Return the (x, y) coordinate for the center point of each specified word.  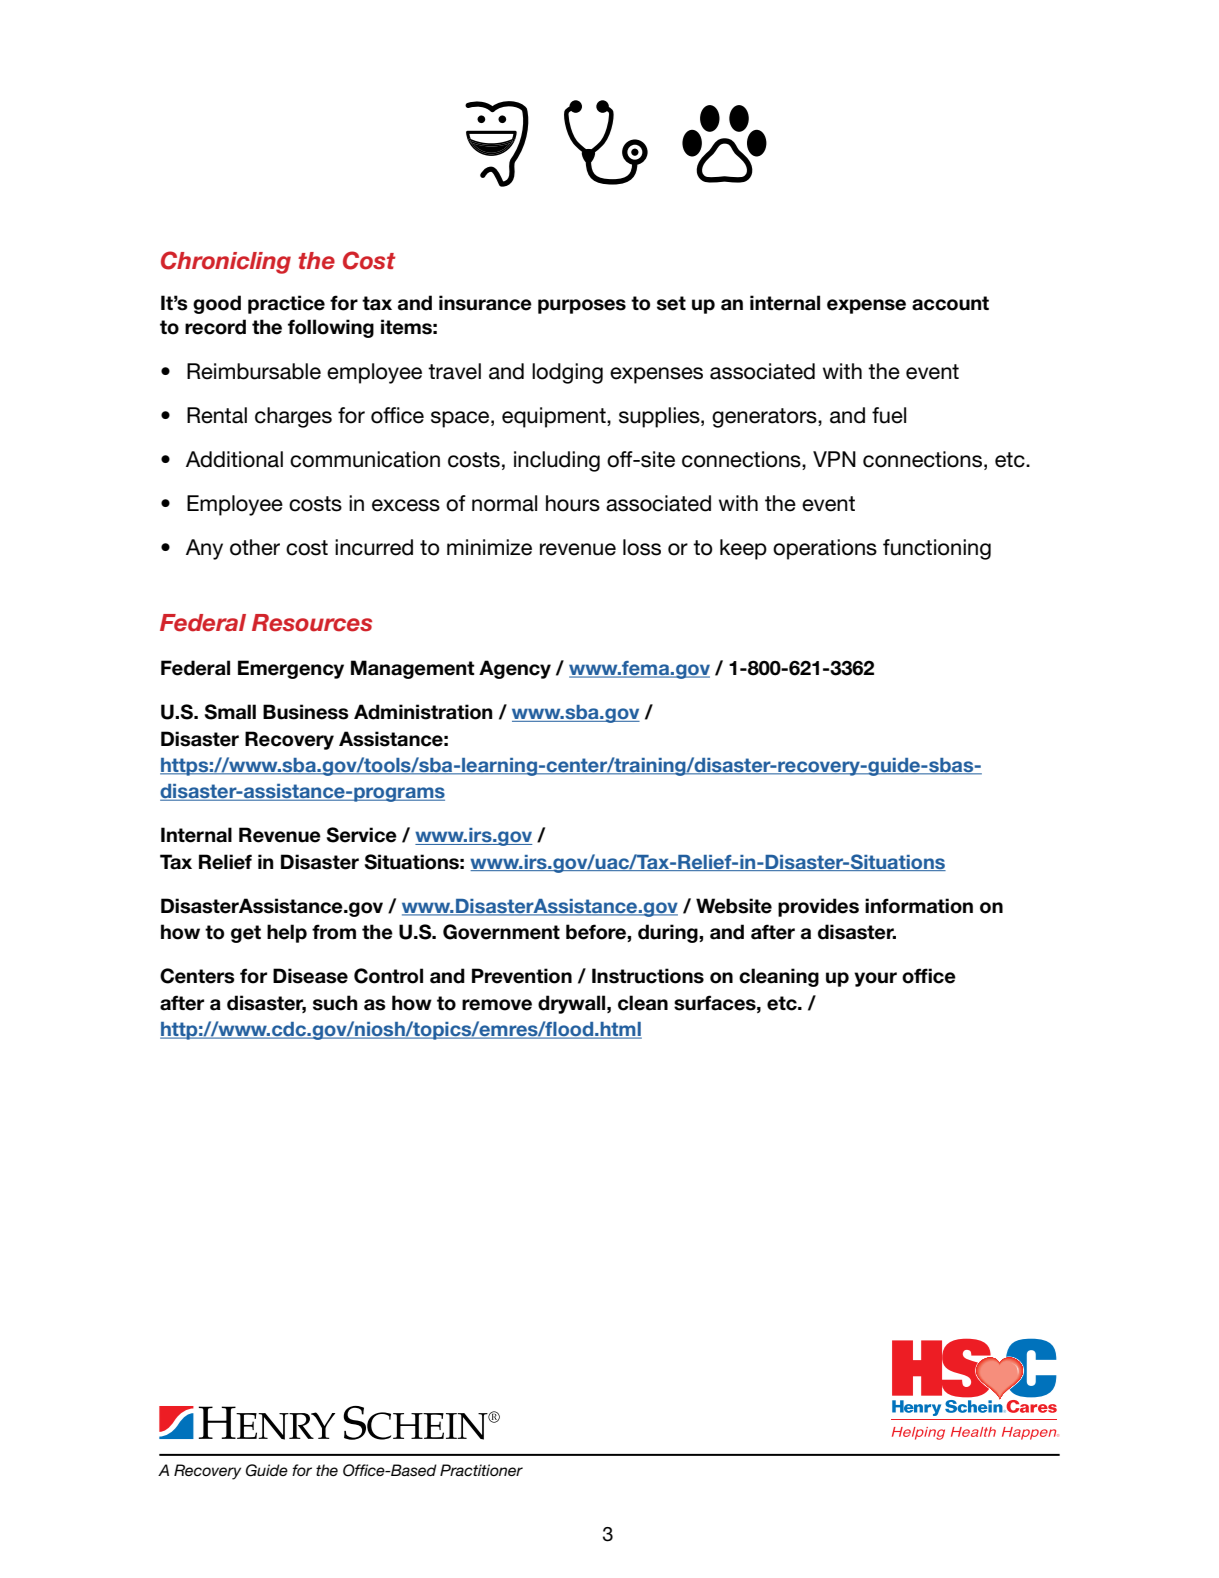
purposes (582, 306)
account (950, 303)
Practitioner (481, 1470)
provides (818, 907)
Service (362, 835)
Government (501, 932)
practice (286, 304)
